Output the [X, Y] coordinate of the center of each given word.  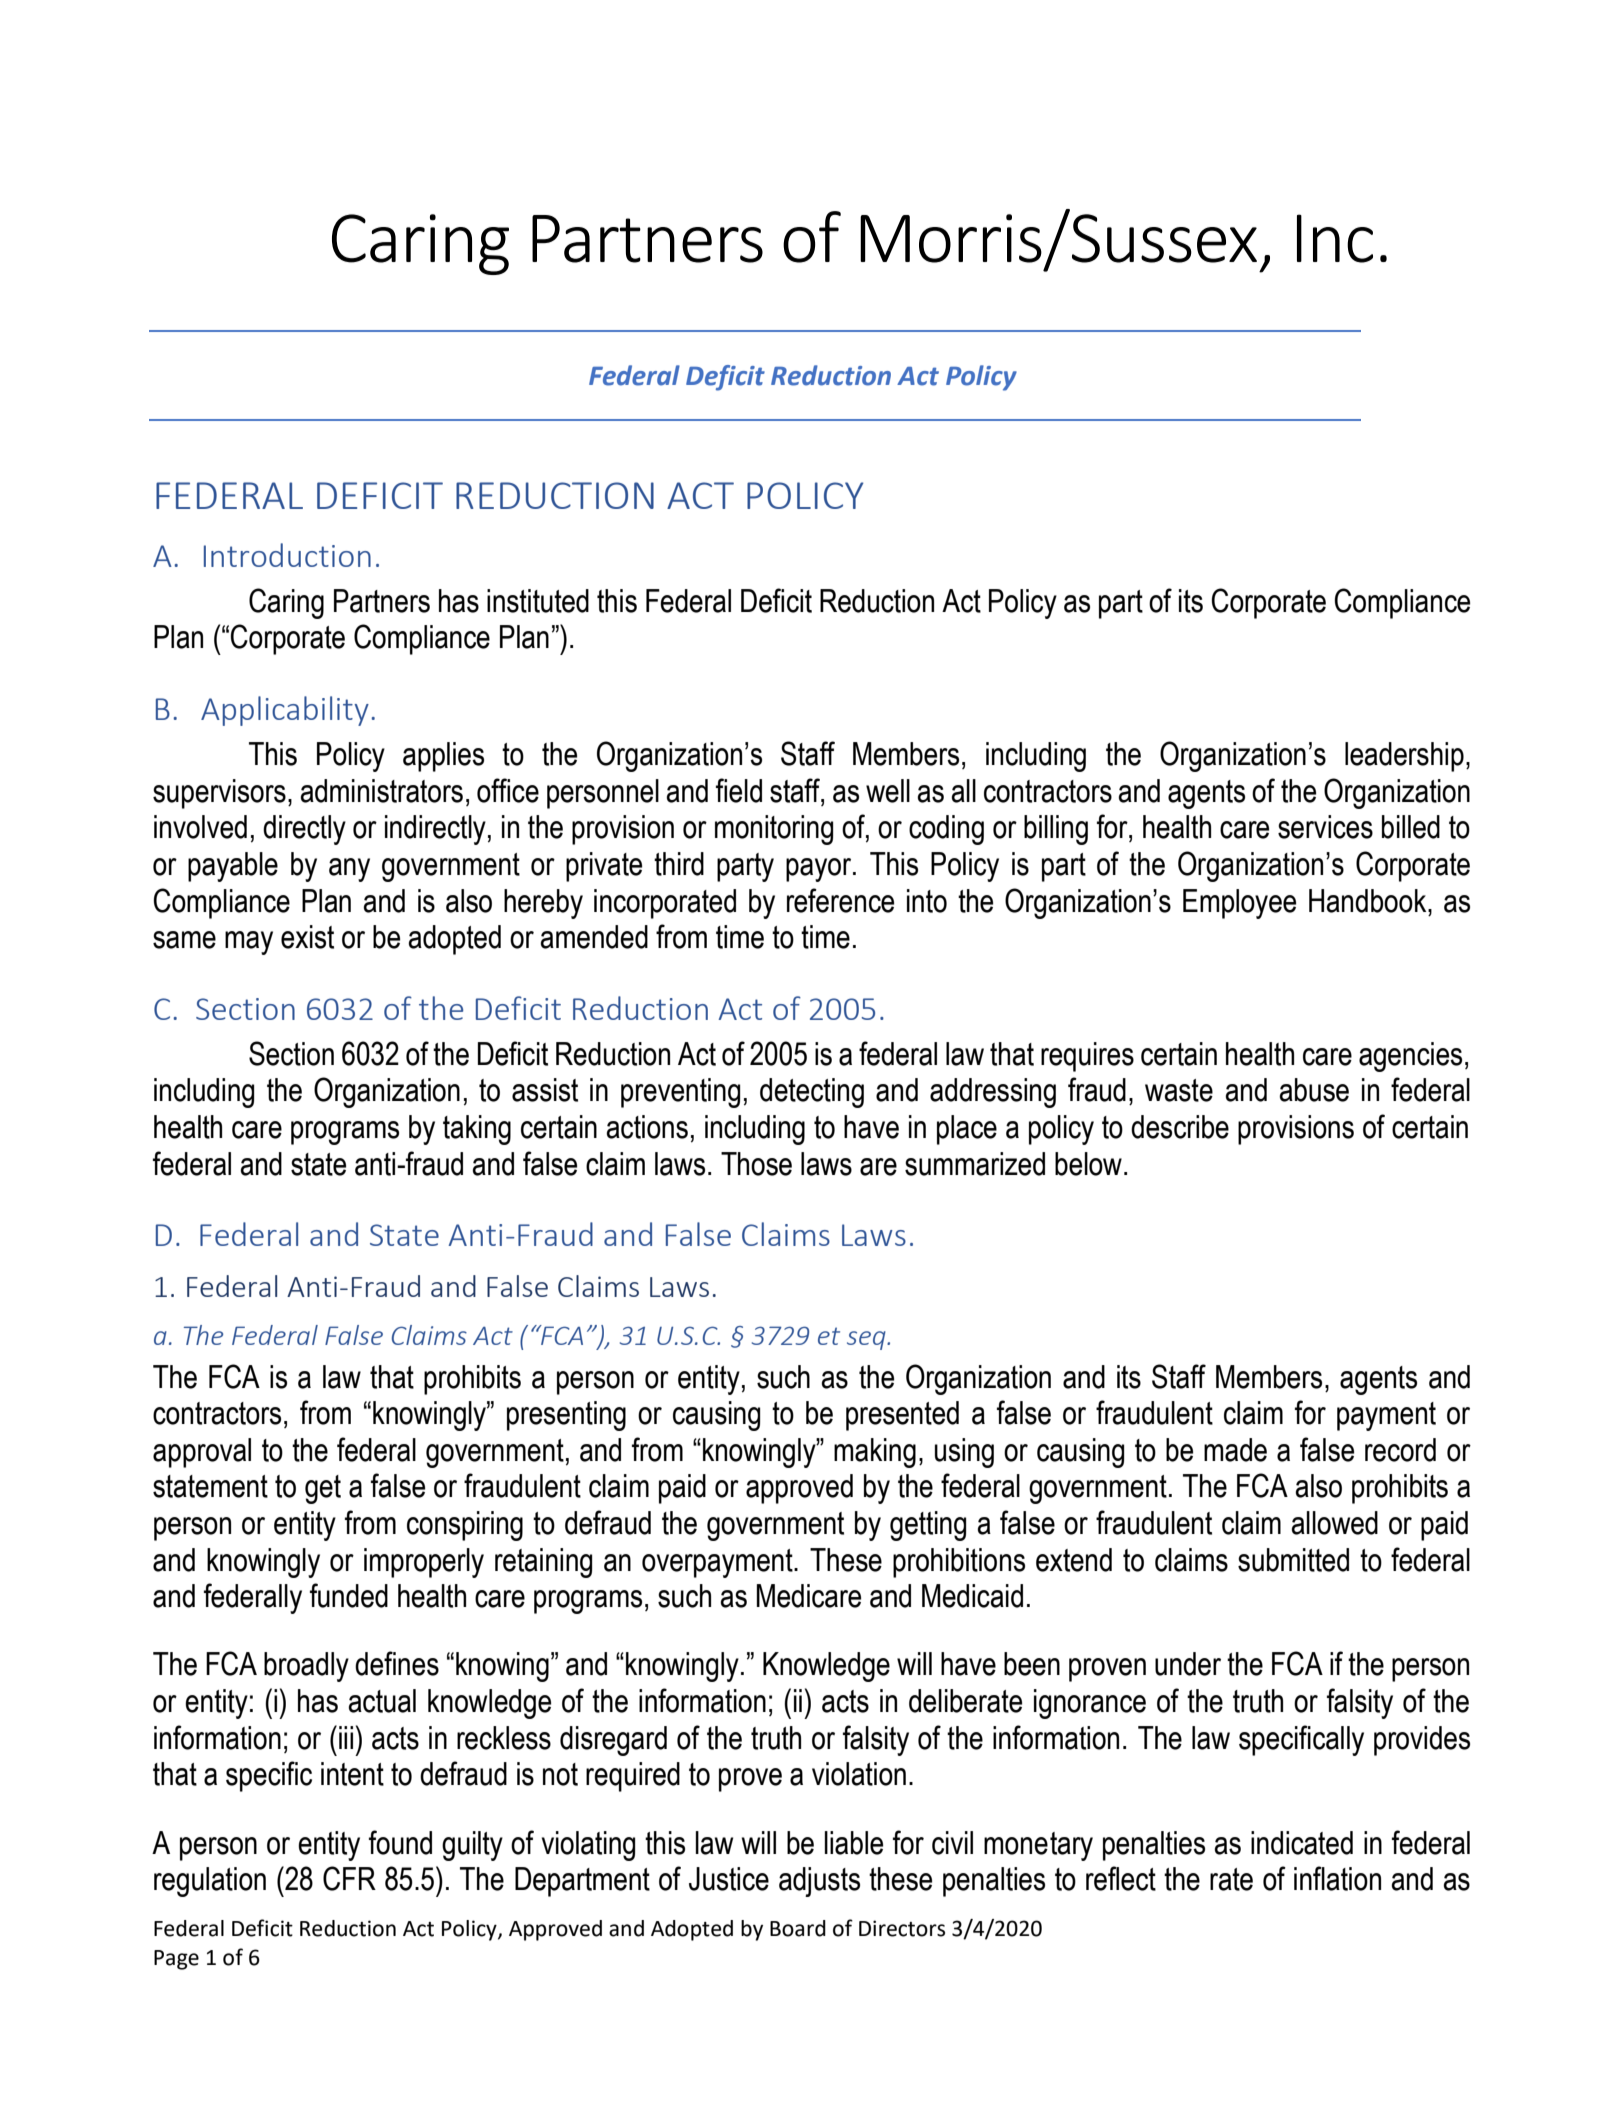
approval [202, 1453]
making [875, 1453]
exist [307, 937]
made [1235, 1450]
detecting [812, 1093]
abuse [1314, 1090]
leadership [1404, 757]
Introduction [287, 555]
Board [798, 1928]
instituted [538, 601]
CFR [349, 1878]
